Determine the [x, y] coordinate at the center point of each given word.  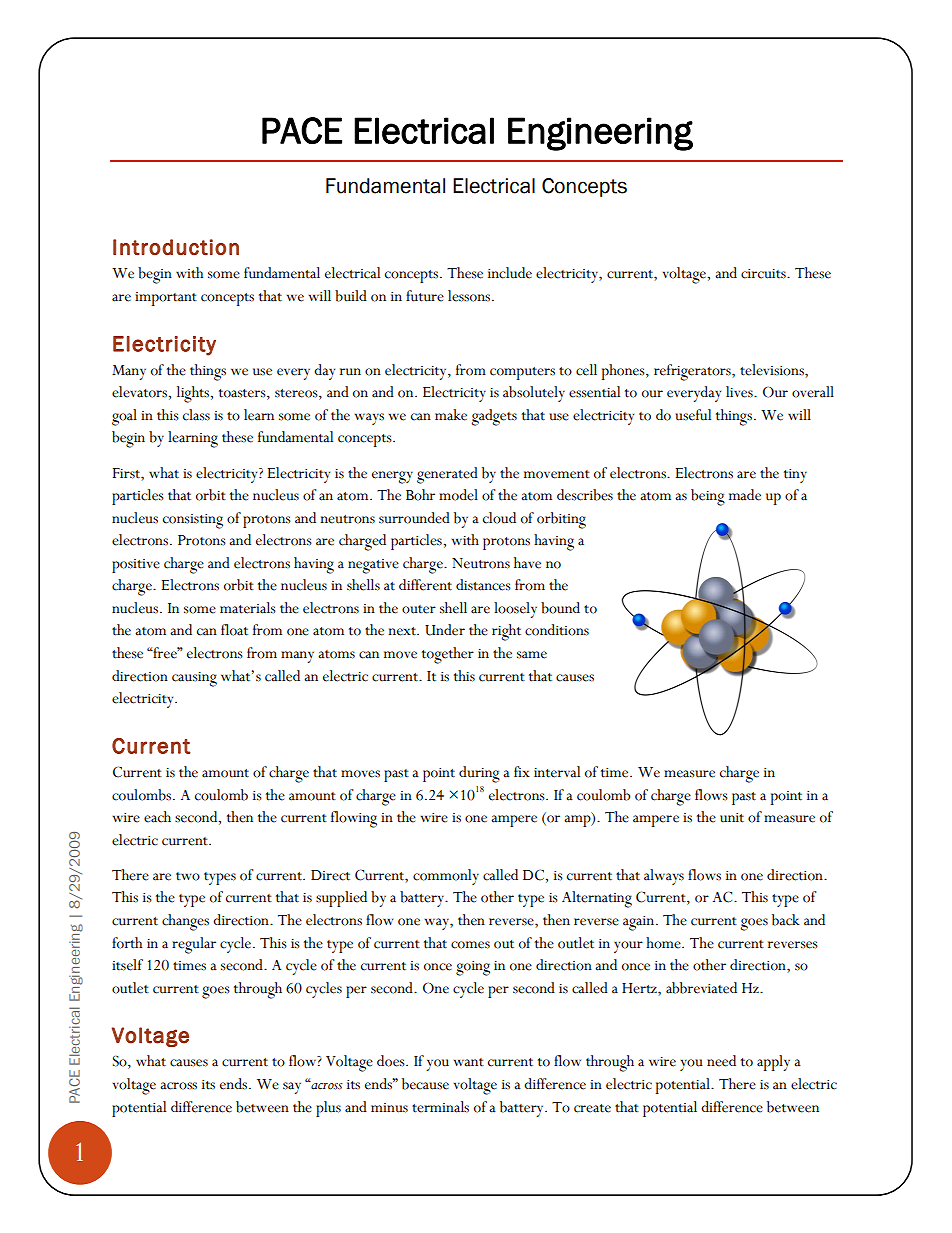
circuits [764, 274]
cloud [499, 518]
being [708, 497]
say [292, 1088]
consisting [193, 521]
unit [732, 818]
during [479, 774]
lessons [469, 296]
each [157, 817]
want [469, 1062]
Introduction [176, 247]
